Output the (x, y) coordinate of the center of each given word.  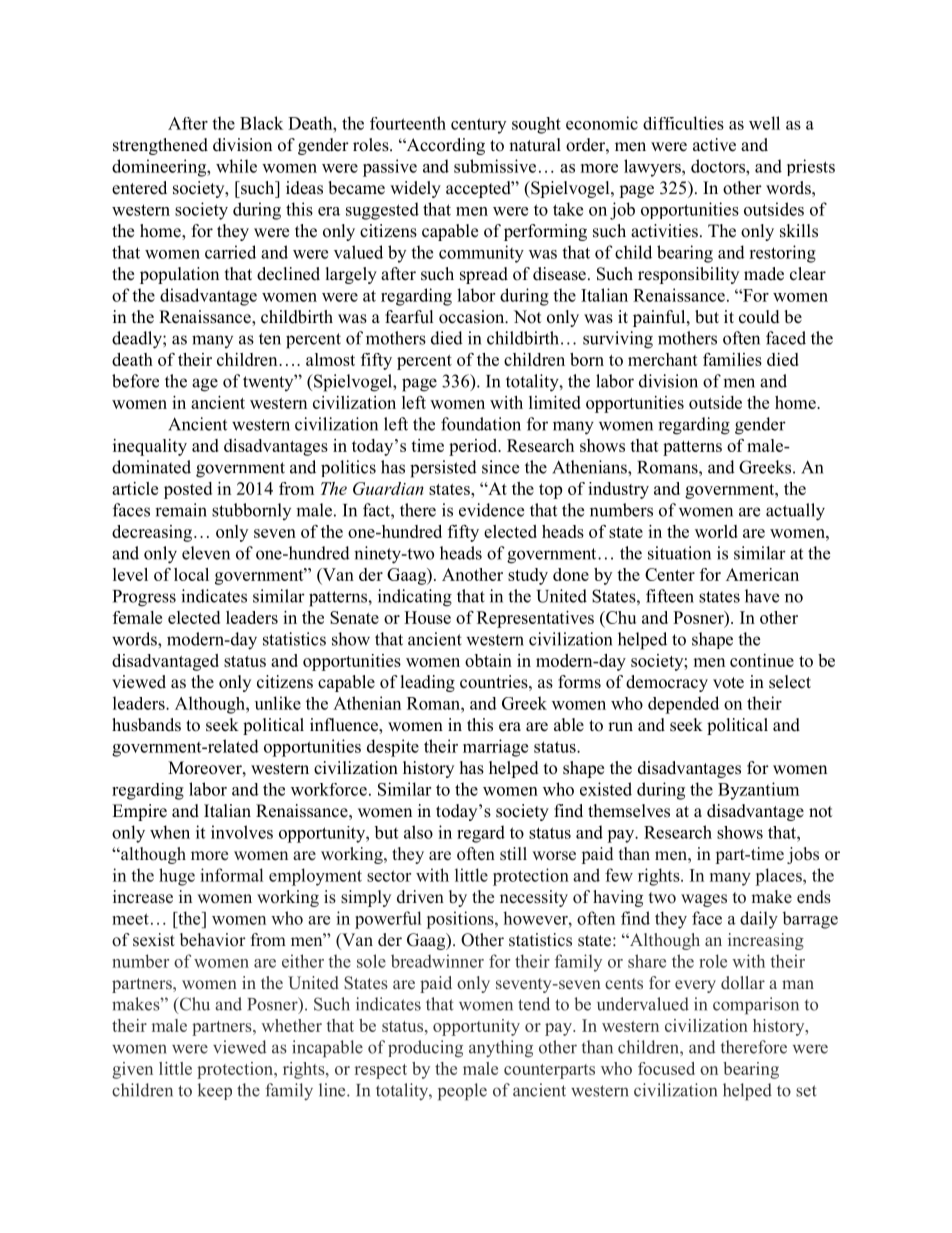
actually (795, 512)
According (444, 146)
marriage (495, 748)
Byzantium (758, 791)
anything (501, 1049)
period (474, 447)
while (236, 166)
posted (188, 490)
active (714, 145)
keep (215, 1091)
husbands (146, 725)
